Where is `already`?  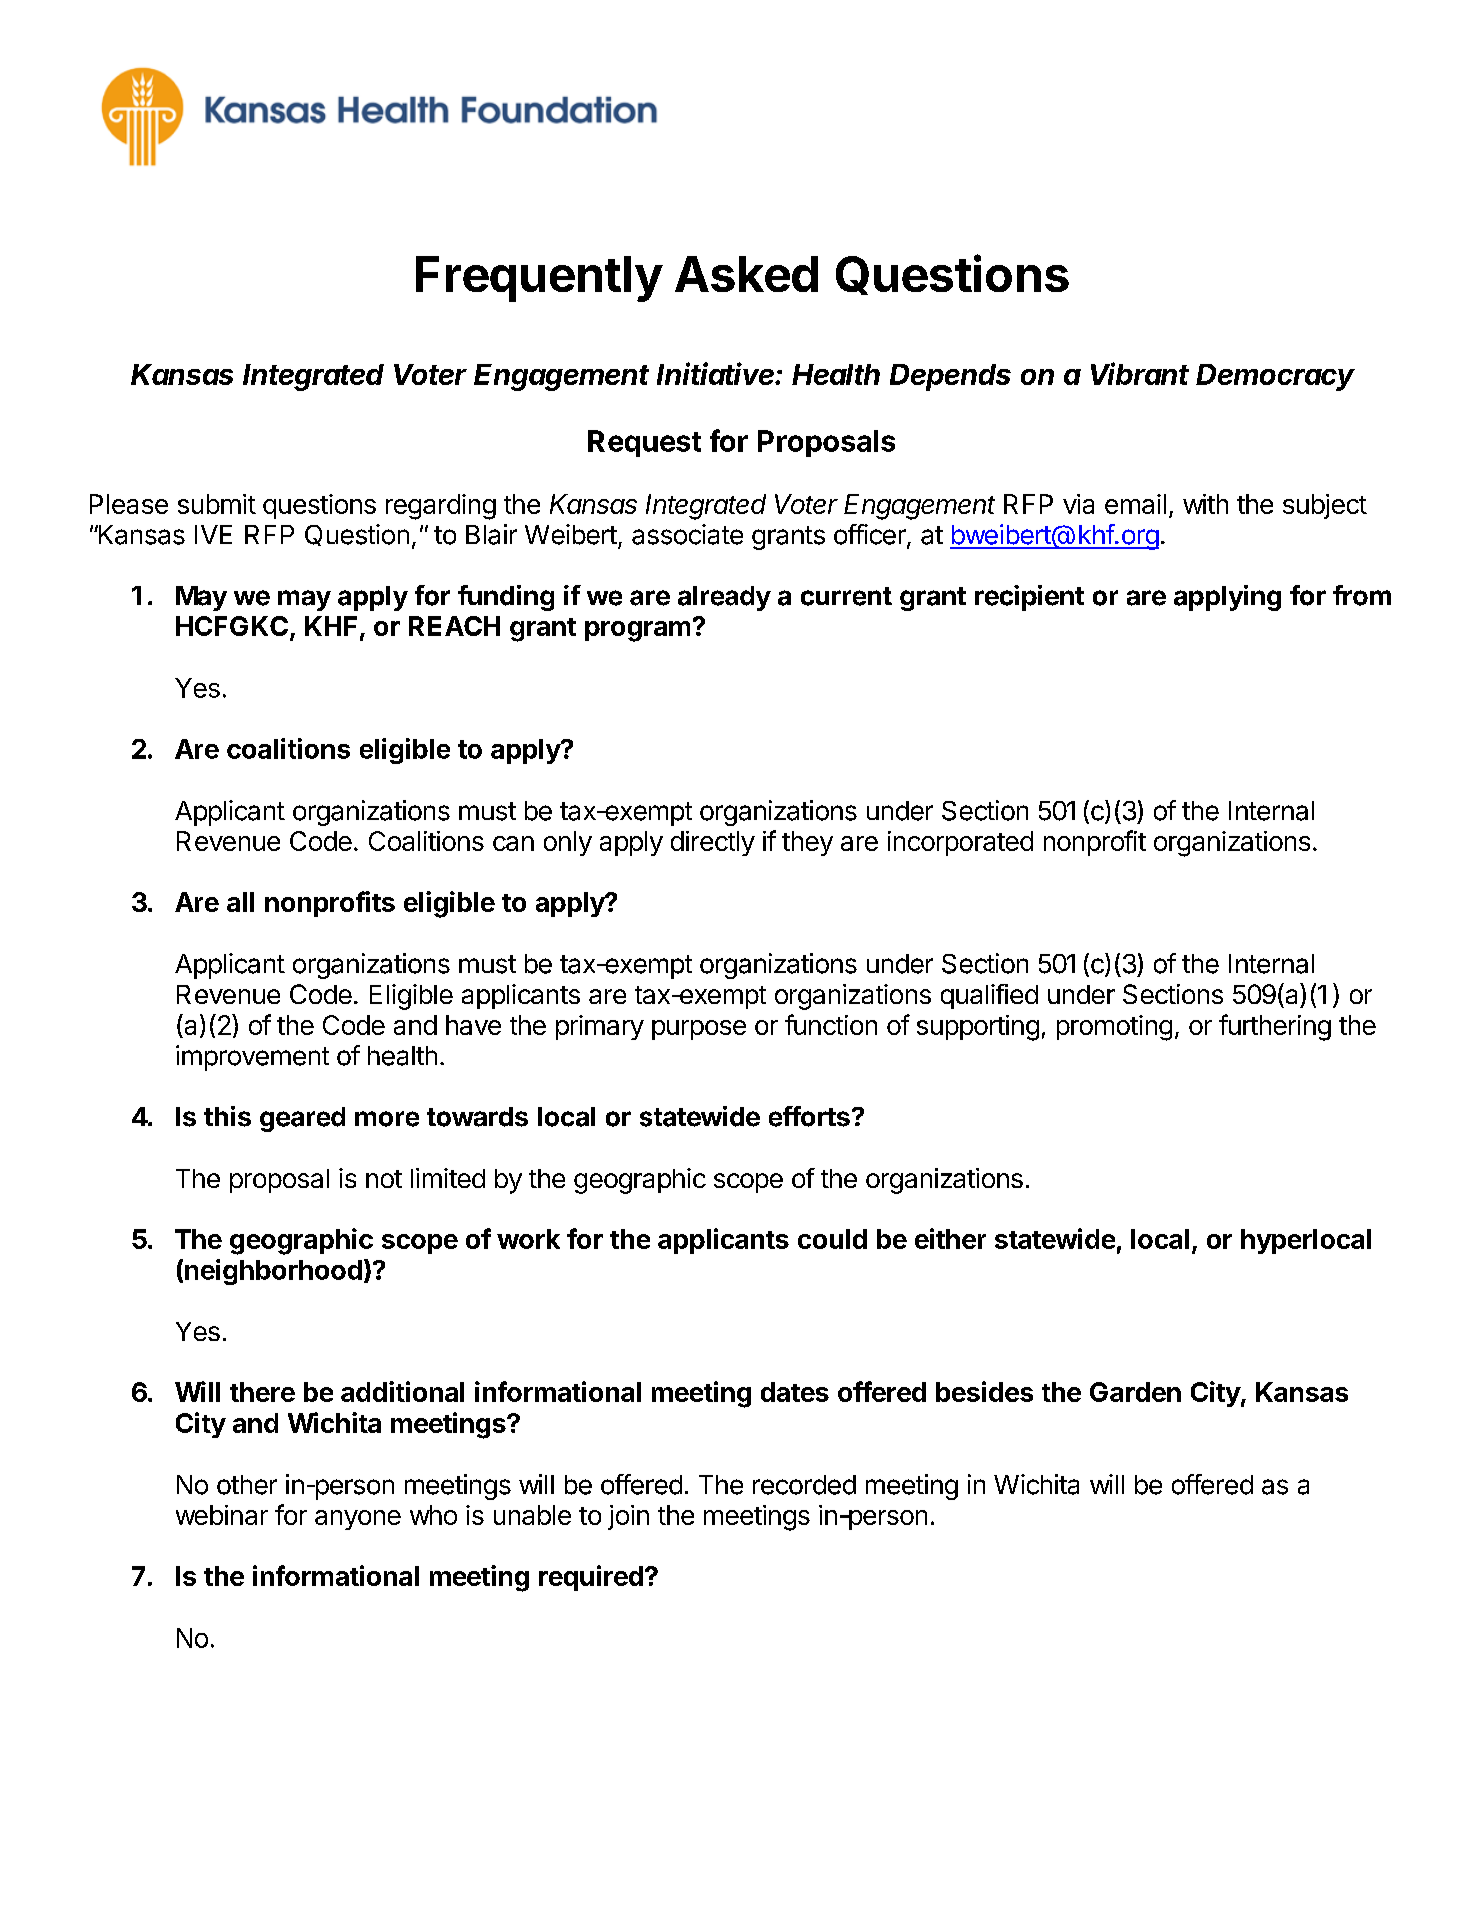 already is located at coordinates (724, 598).
